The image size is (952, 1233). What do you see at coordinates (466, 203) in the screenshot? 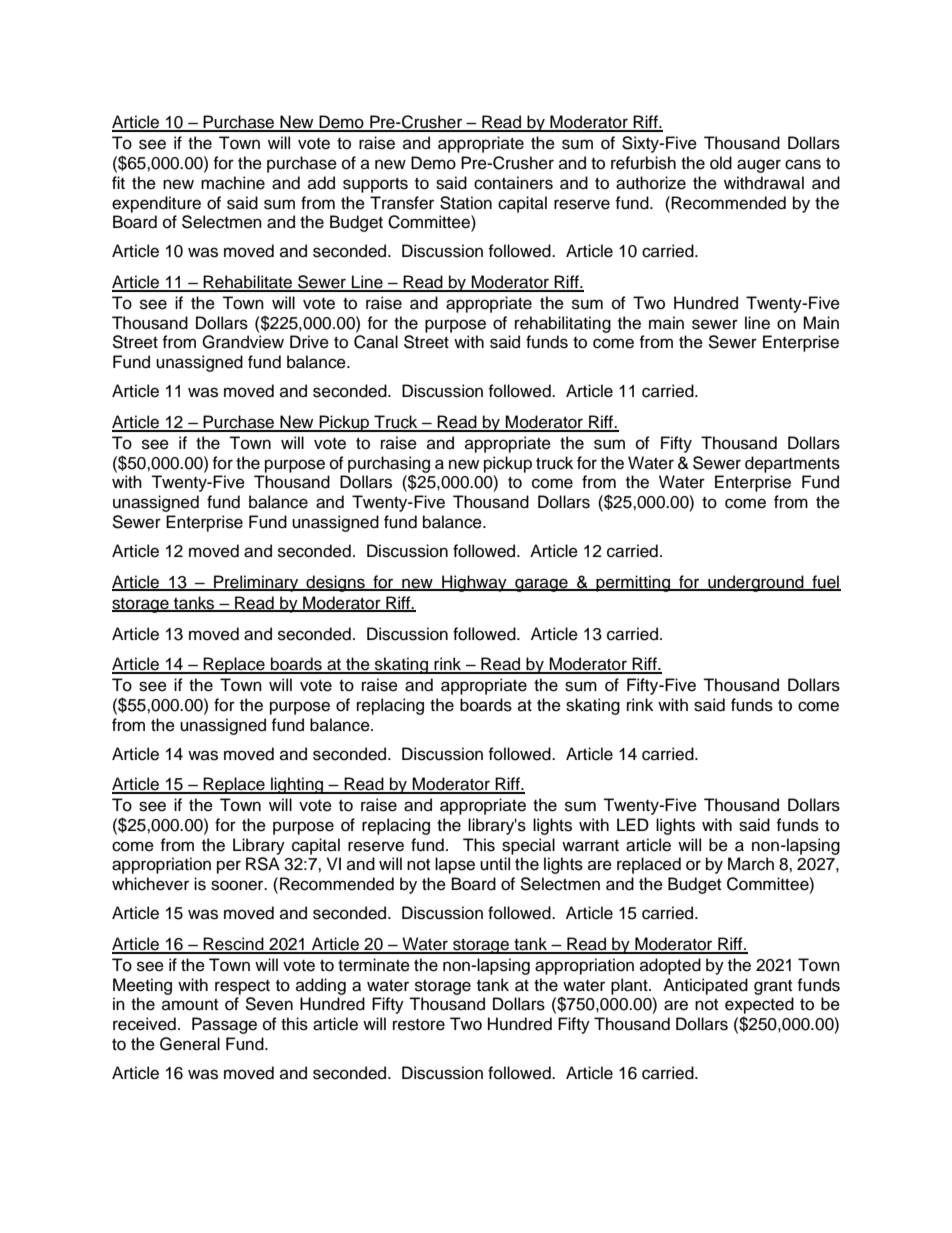
I see `Station` at bounding box center [466, 203].
